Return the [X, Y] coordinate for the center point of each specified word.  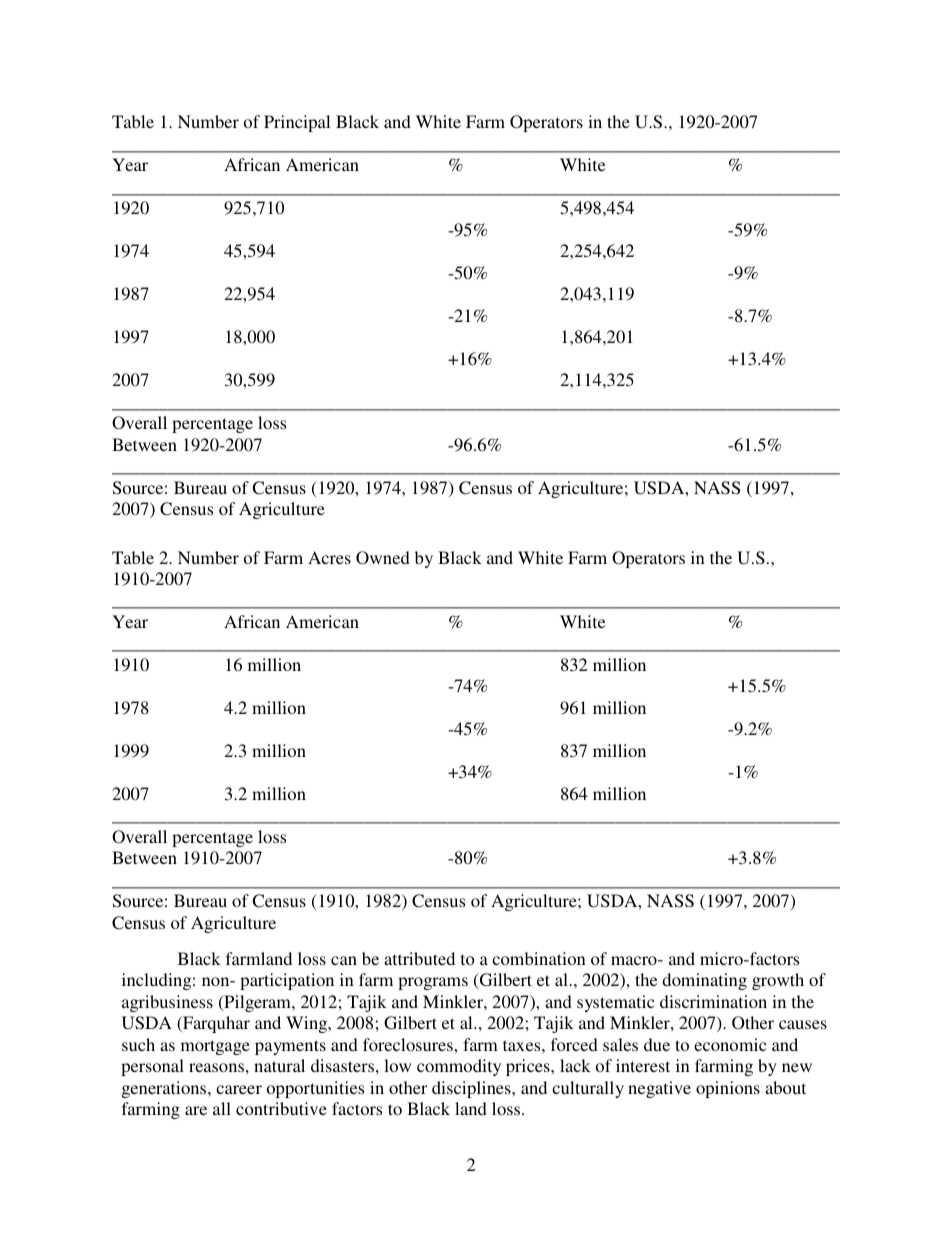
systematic [616, 1003]
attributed [419, 958]
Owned [383, 558]
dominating [704, 981]
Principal [297, 123]
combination [539, 958]
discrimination [713, 1001]
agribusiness [167, 1003]
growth [778, 981]
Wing [308, 1024]
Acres [329, 557]
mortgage [215, 1047]
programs [433, 983]
